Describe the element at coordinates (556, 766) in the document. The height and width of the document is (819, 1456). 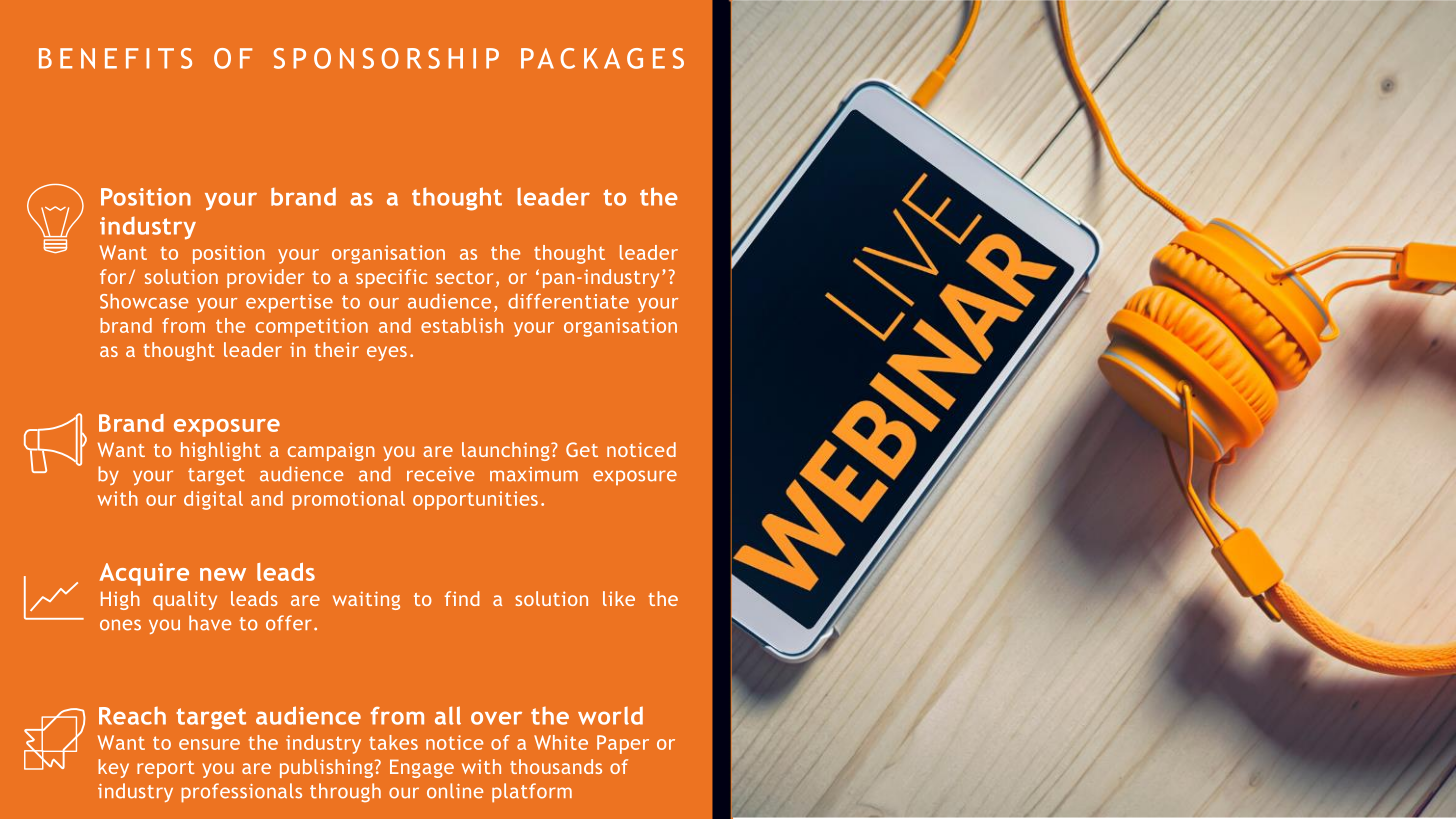
I see `thousands` at that location.
